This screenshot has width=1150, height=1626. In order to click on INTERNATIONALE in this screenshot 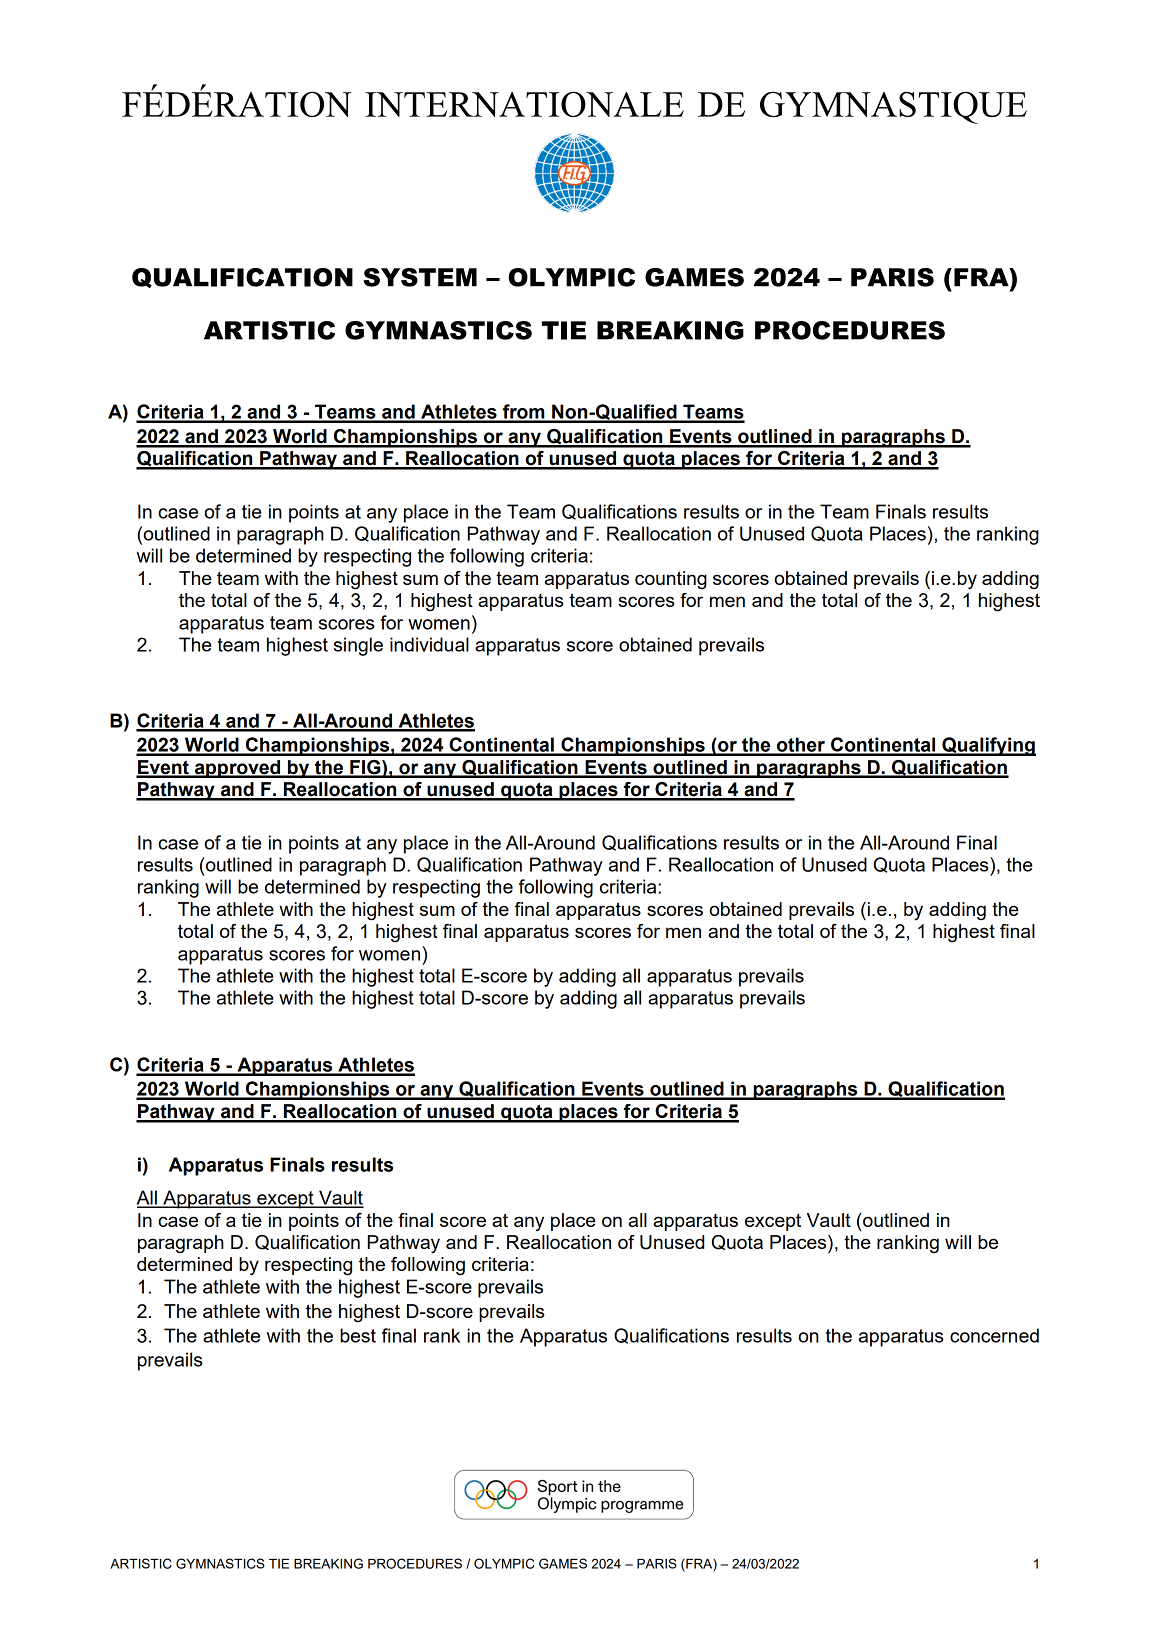, I will do `click(524, 104)`.
